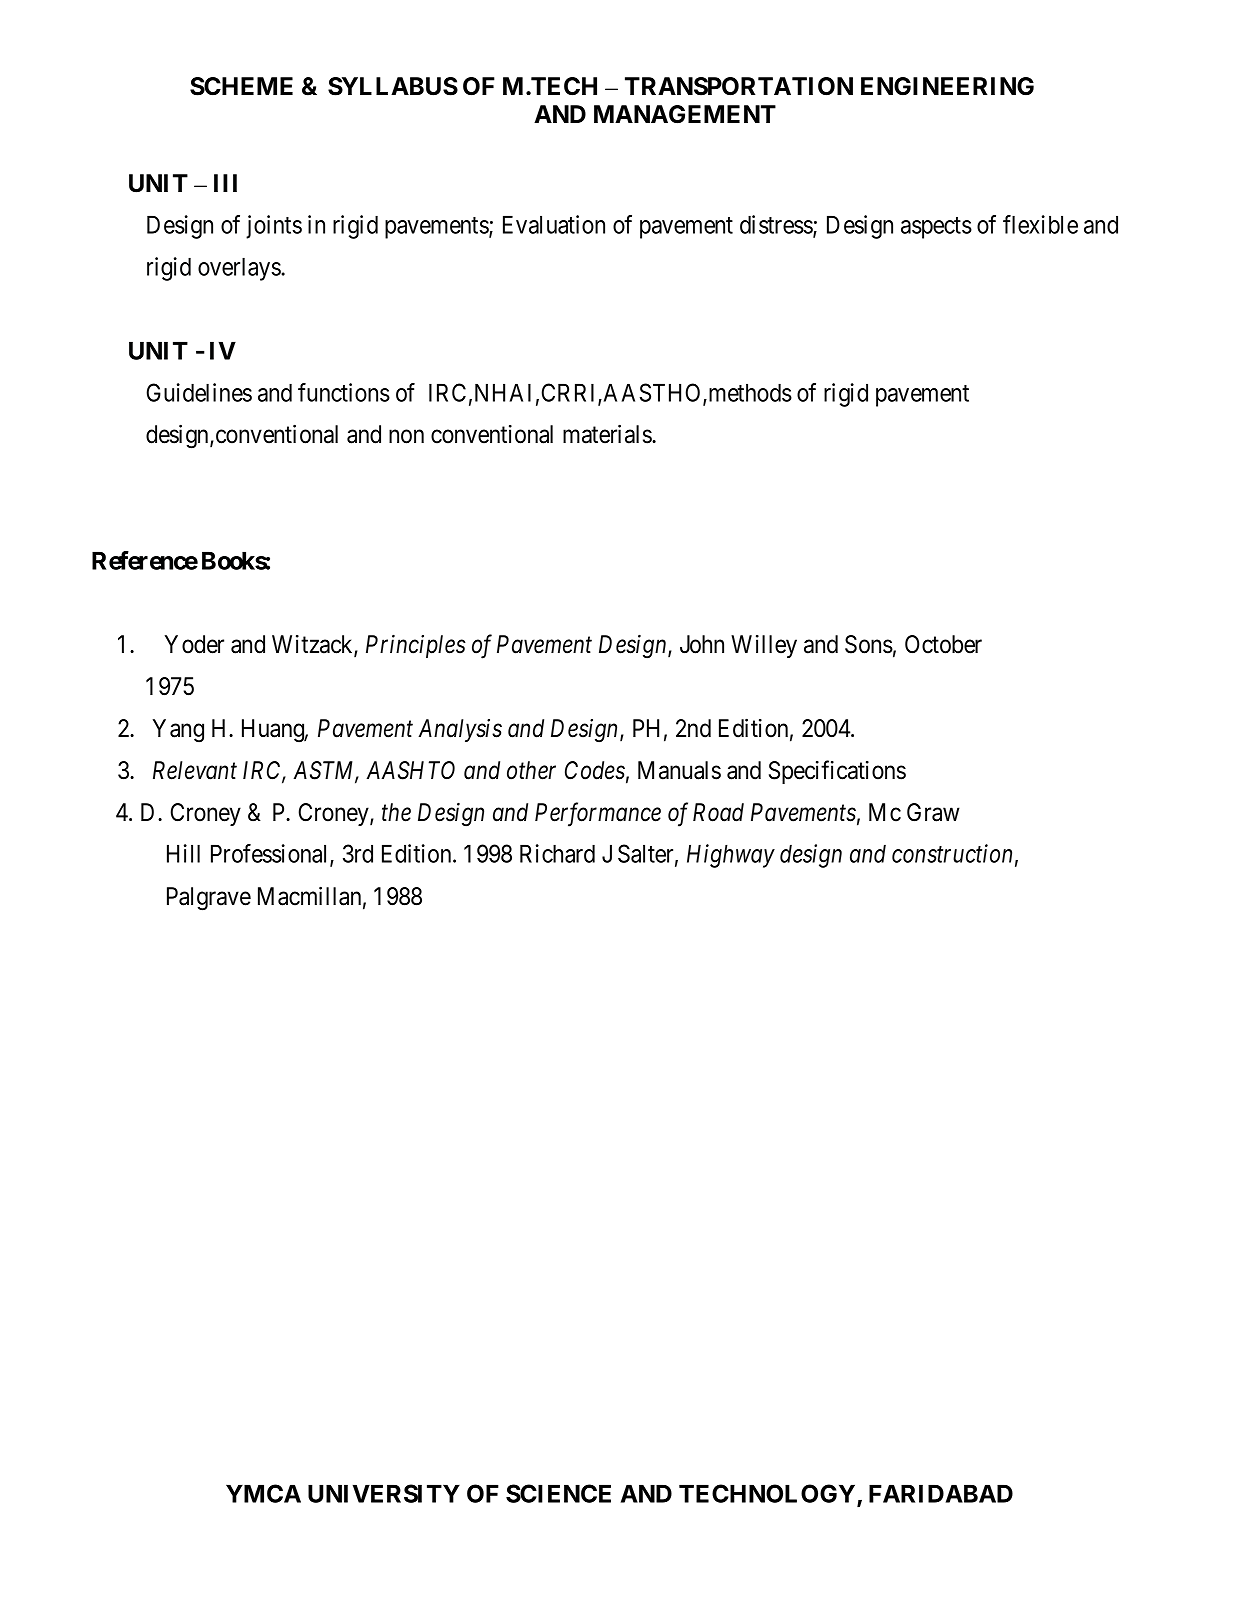  What do you see at coordinates (344, 392) in the screenshot?
I see `functions` at bounding box center [344, 392].
